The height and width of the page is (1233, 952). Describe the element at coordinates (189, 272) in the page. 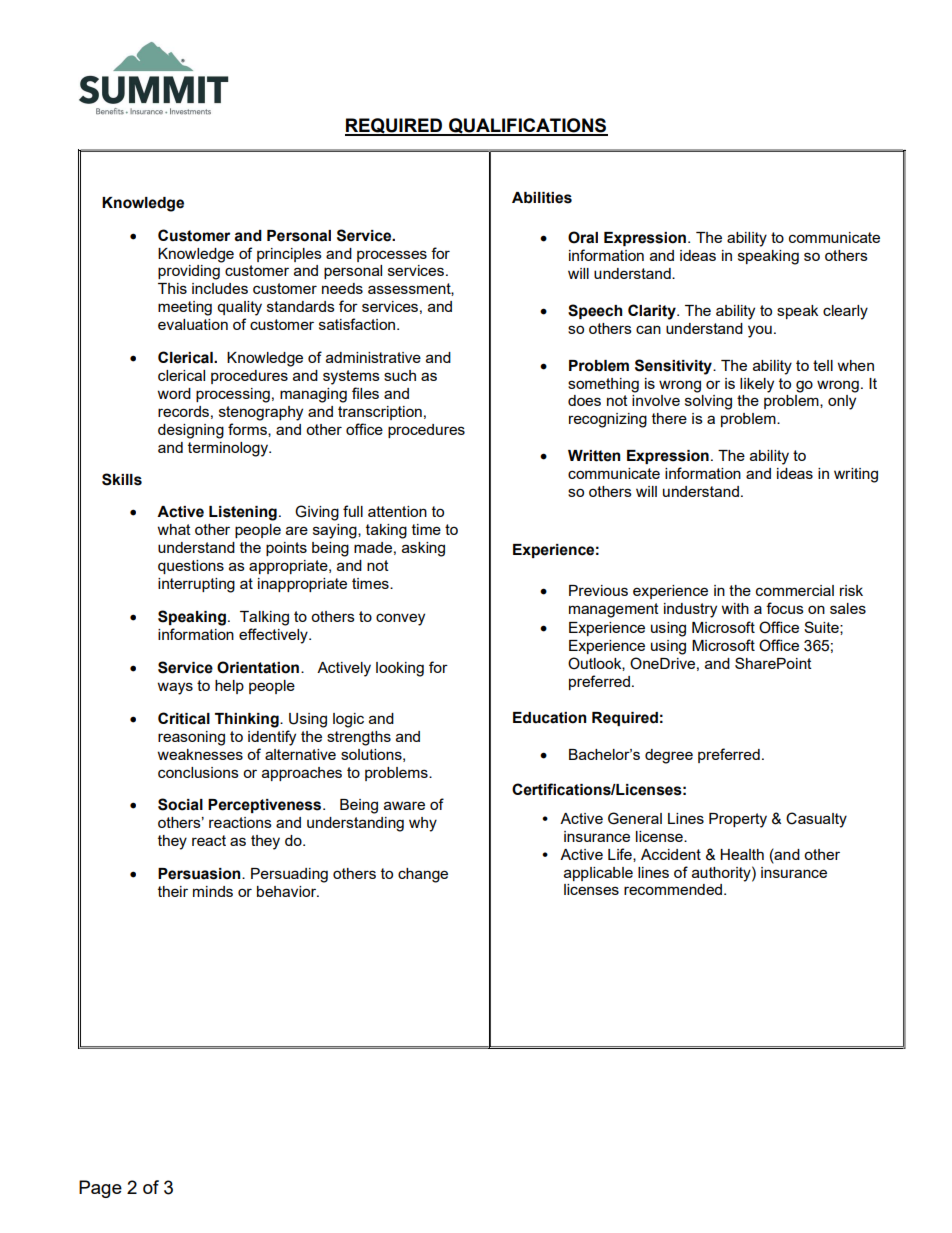

I see `providing` at that location.
